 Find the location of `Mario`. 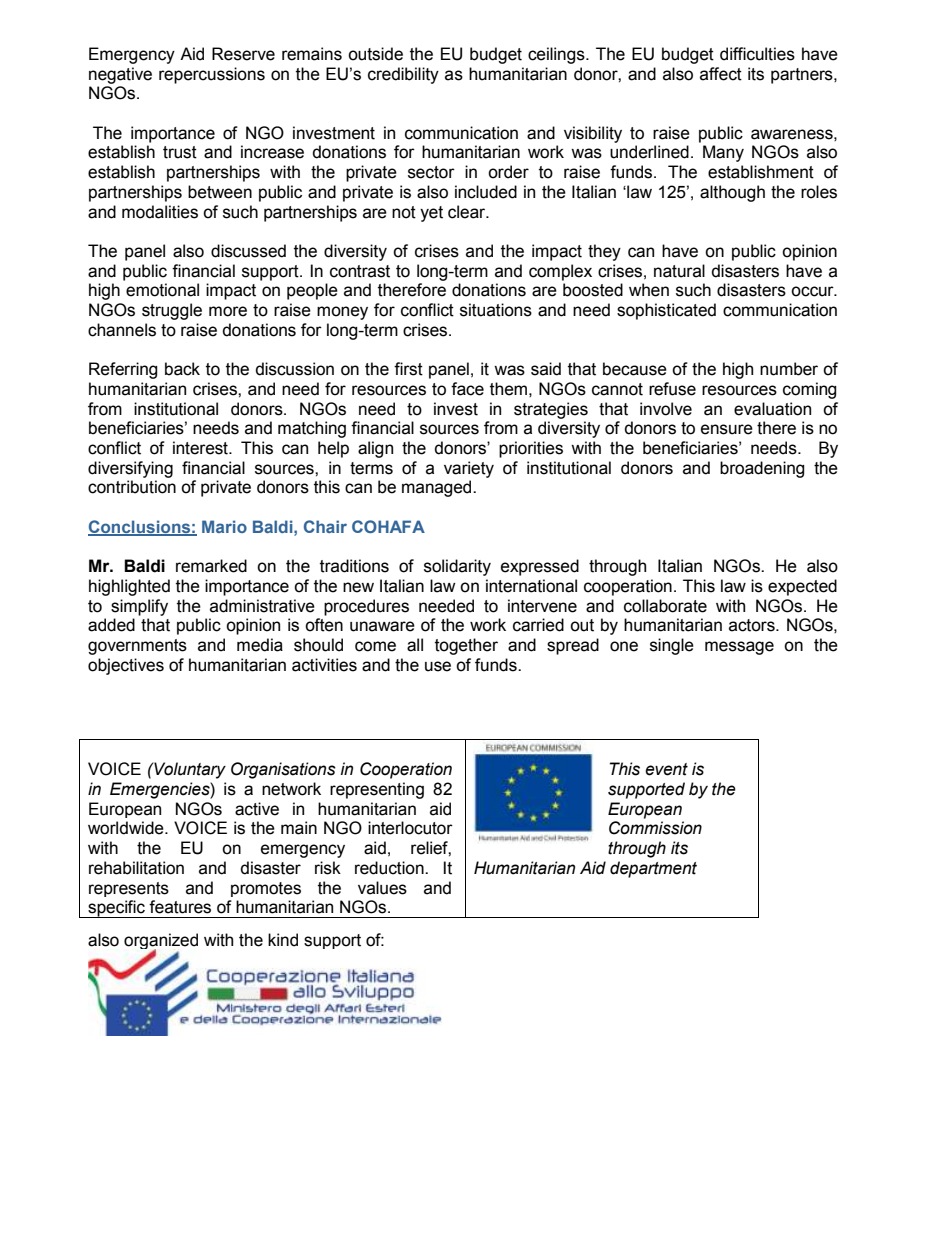

Mario is located at coordinates (224, 526).
